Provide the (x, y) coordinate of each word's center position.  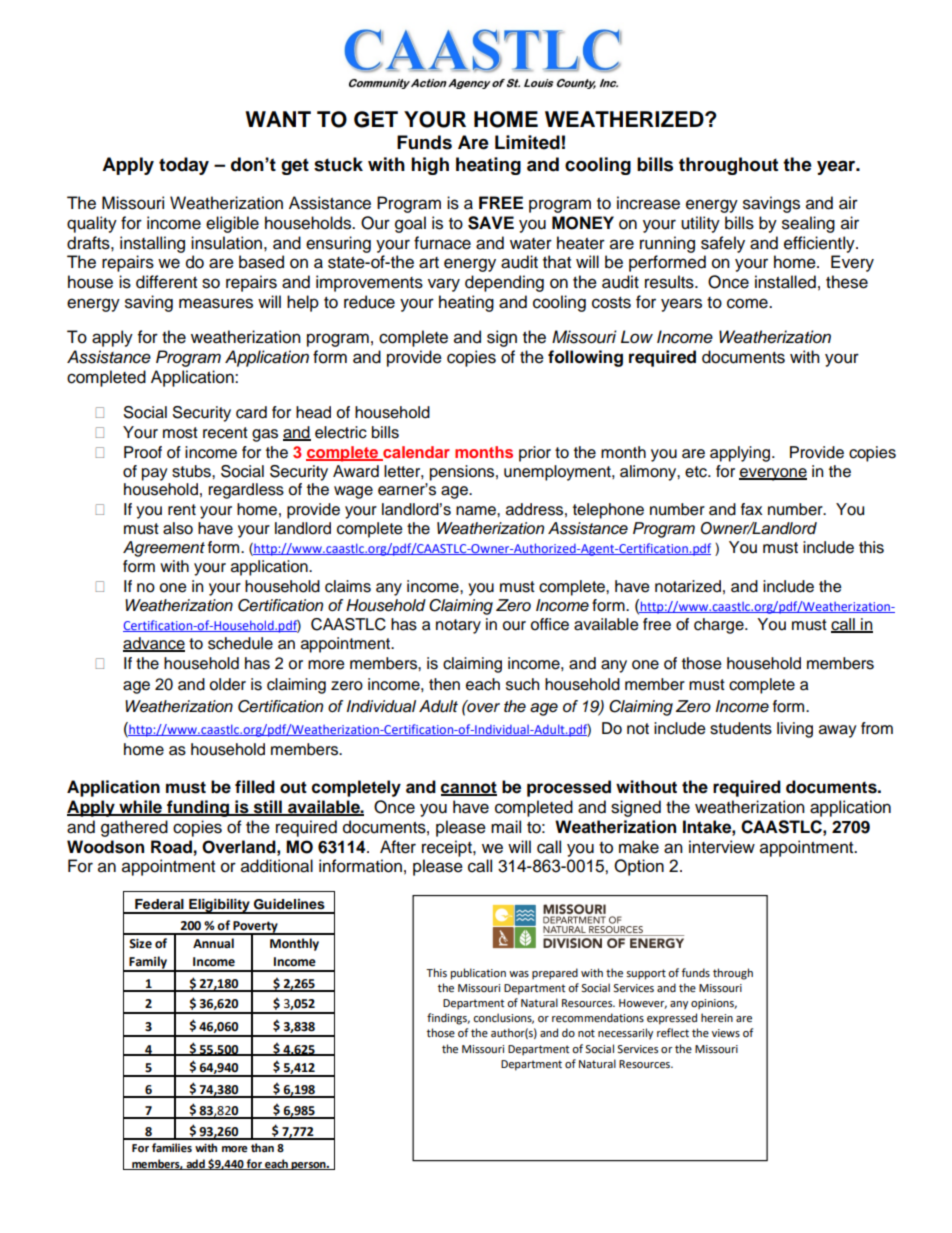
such (522, 684)
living (795, 730)
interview (722, 847)
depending (504, 283)
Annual (213, 943)
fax (751, 509)
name (477, 511)
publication (478, 974)
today (184, 166)
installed (785, 282)
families (172, 1148)
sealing (808, 224)
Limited (527, 142)
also (178, 528)
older (228, 684)
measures (216, 303)
